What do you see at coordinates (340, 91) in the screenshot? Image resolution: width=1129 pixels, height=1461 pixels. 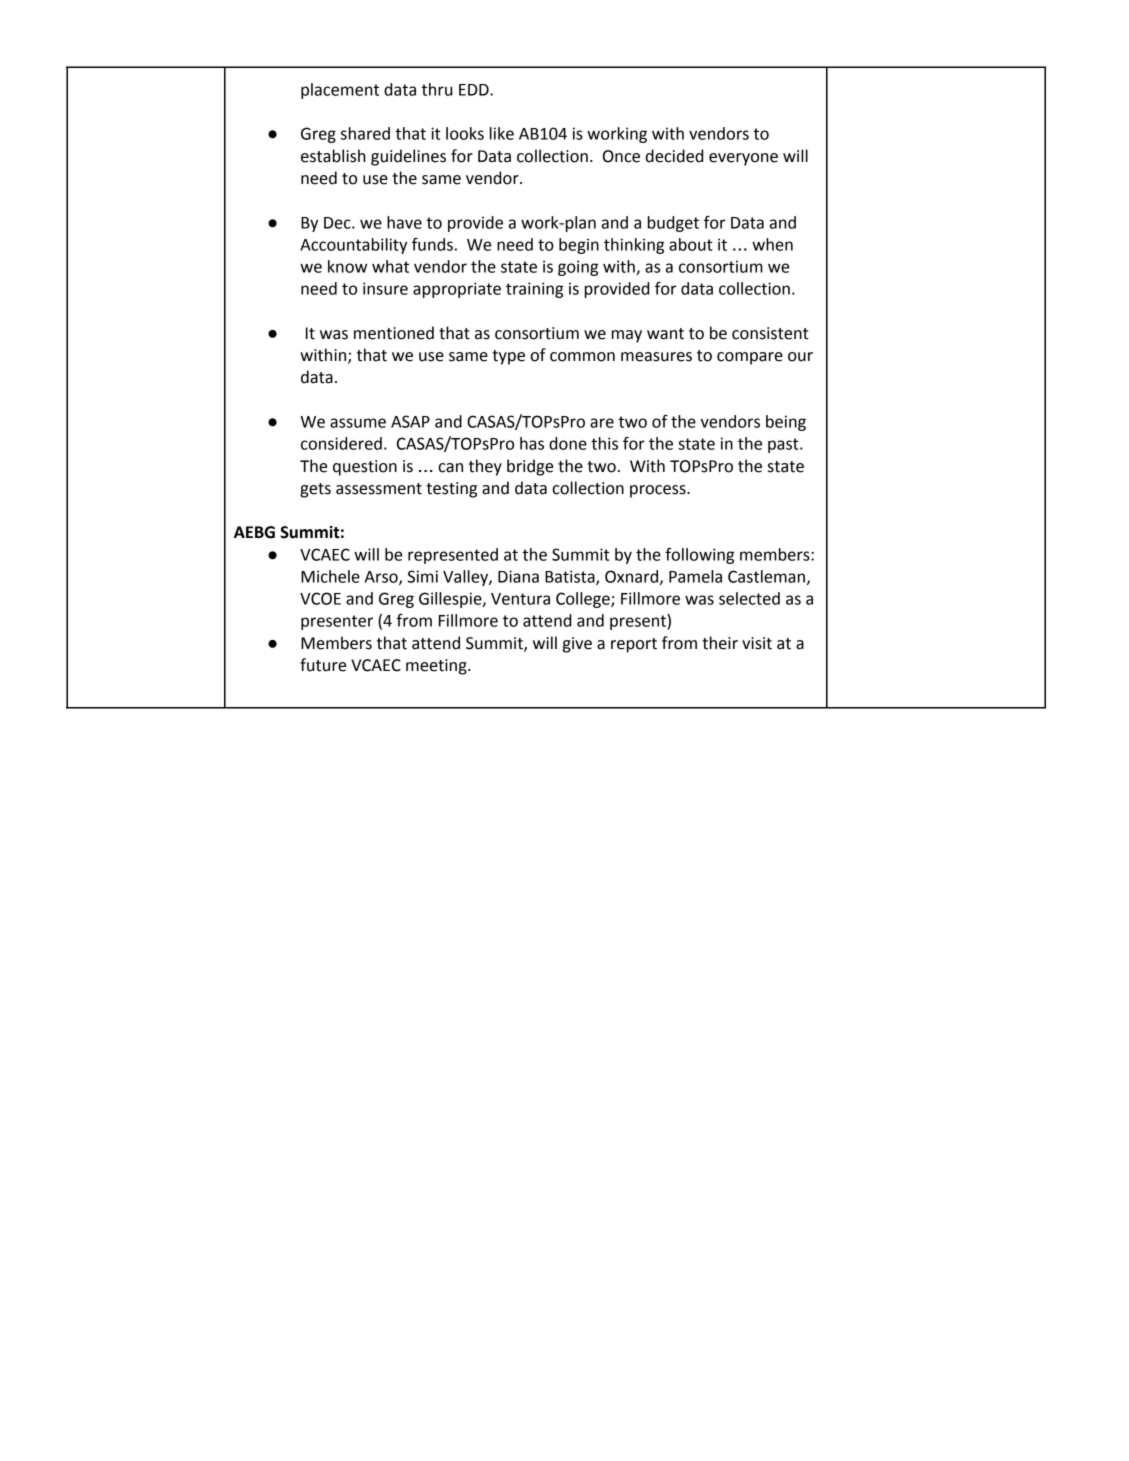 I see `placement` at bounding box center [340, 91].
